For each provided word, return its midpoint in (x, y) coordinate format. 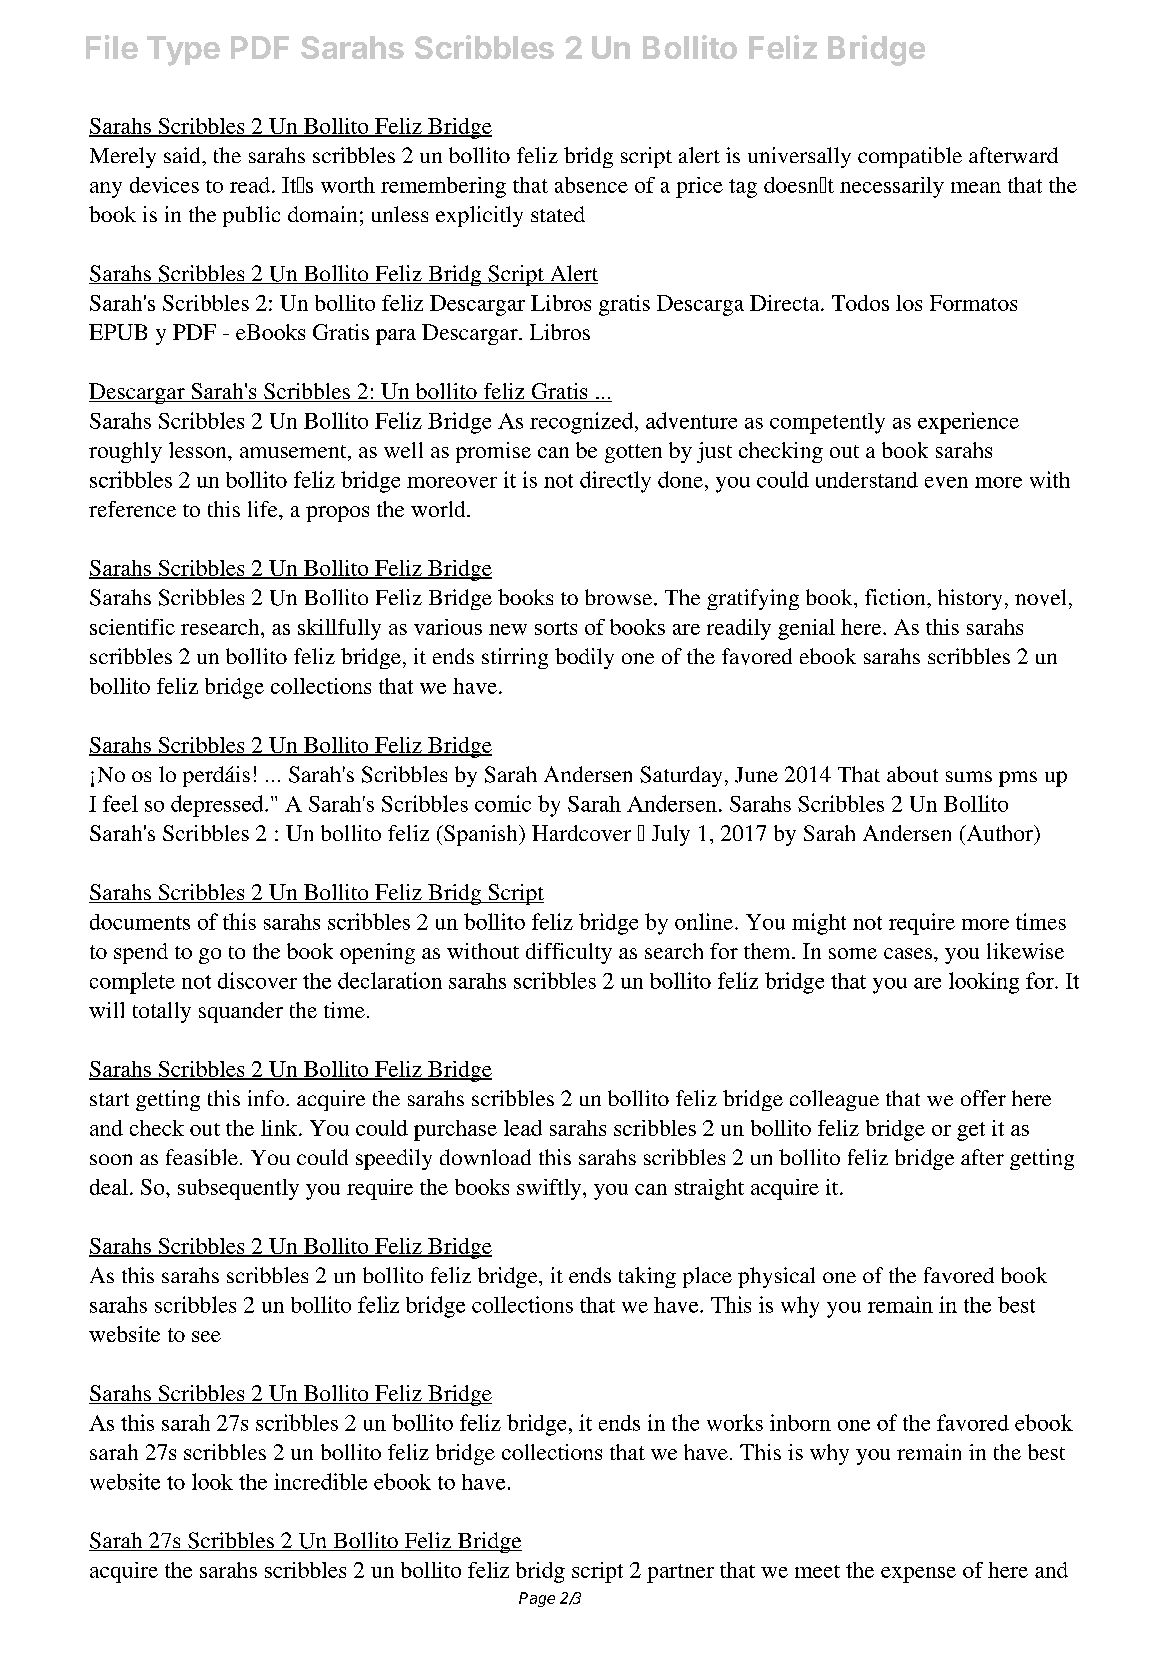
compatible (910, 157)
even (946, 482)
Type (183, 51)
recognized (583, 423)
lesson (199, 450)
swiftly (550, 1189)
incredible (320, 1481)
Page (537, 1599)
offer (983, 1098)
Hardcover (581, 833)
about (912, 774)
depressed (218, 806)
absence (591, 185)
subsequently (238, 1189)
